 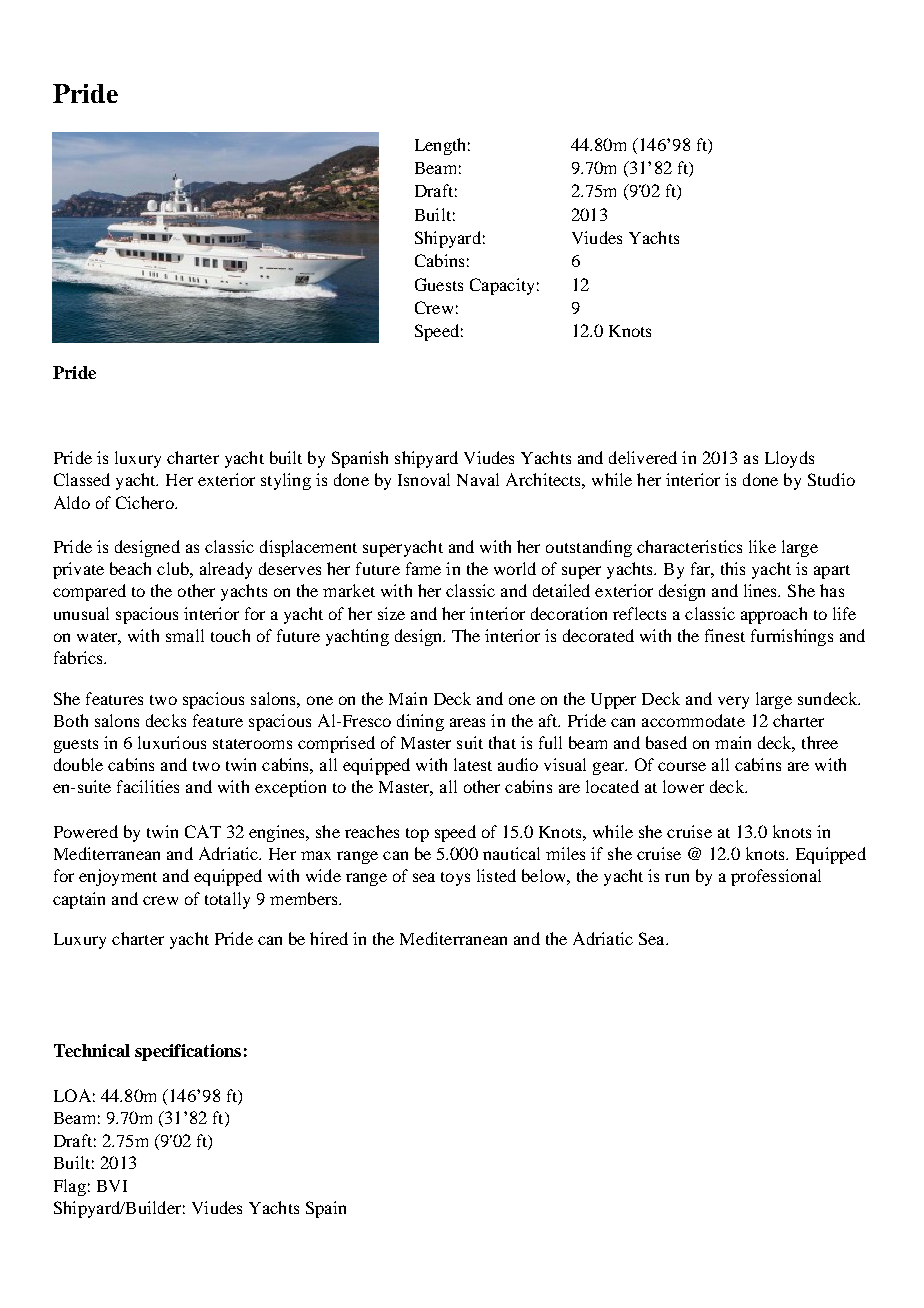 I want to click on hired, so click(x=329, y=938).
